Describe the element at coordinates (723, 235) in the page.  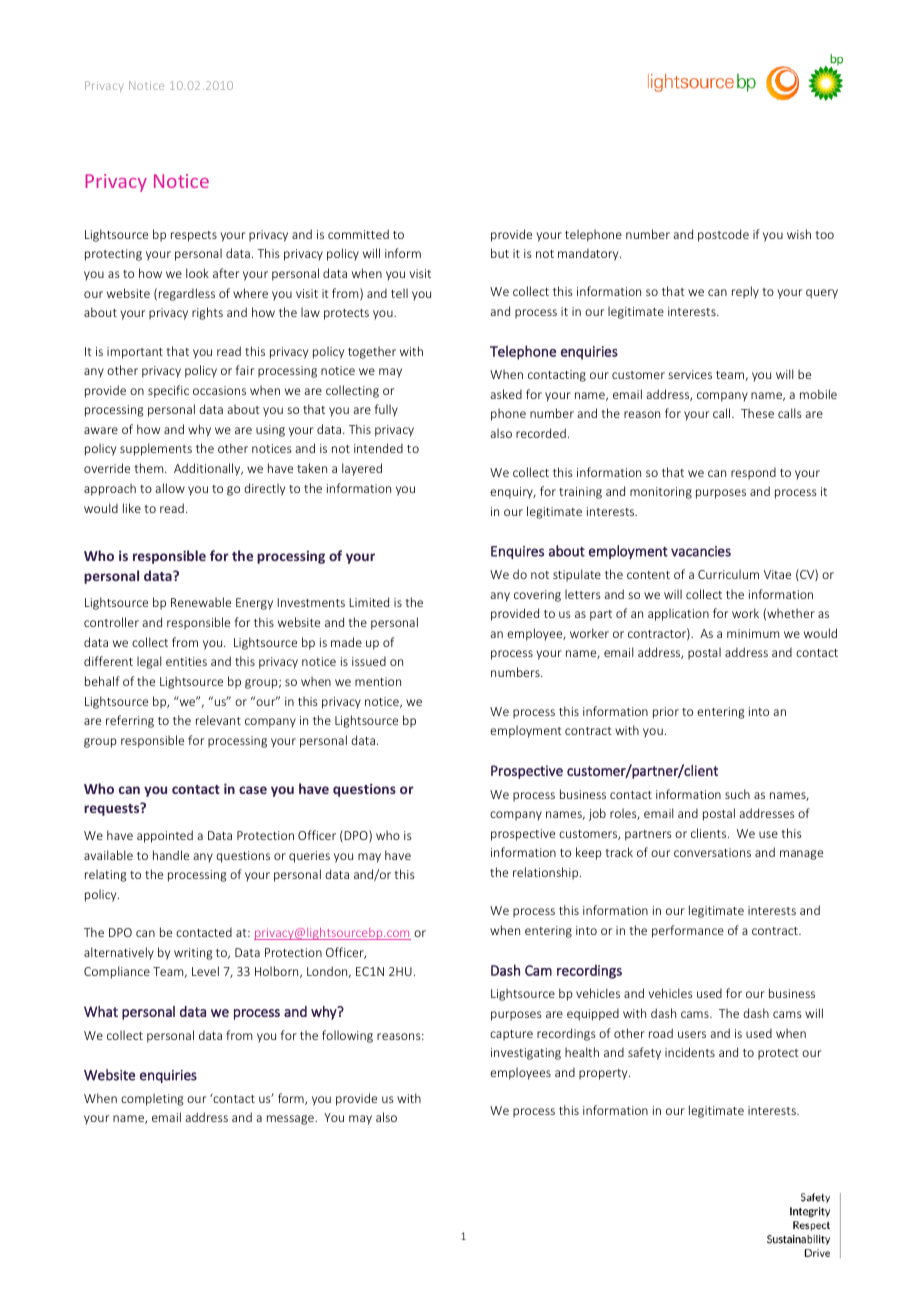
I see `postcode` at that location.
